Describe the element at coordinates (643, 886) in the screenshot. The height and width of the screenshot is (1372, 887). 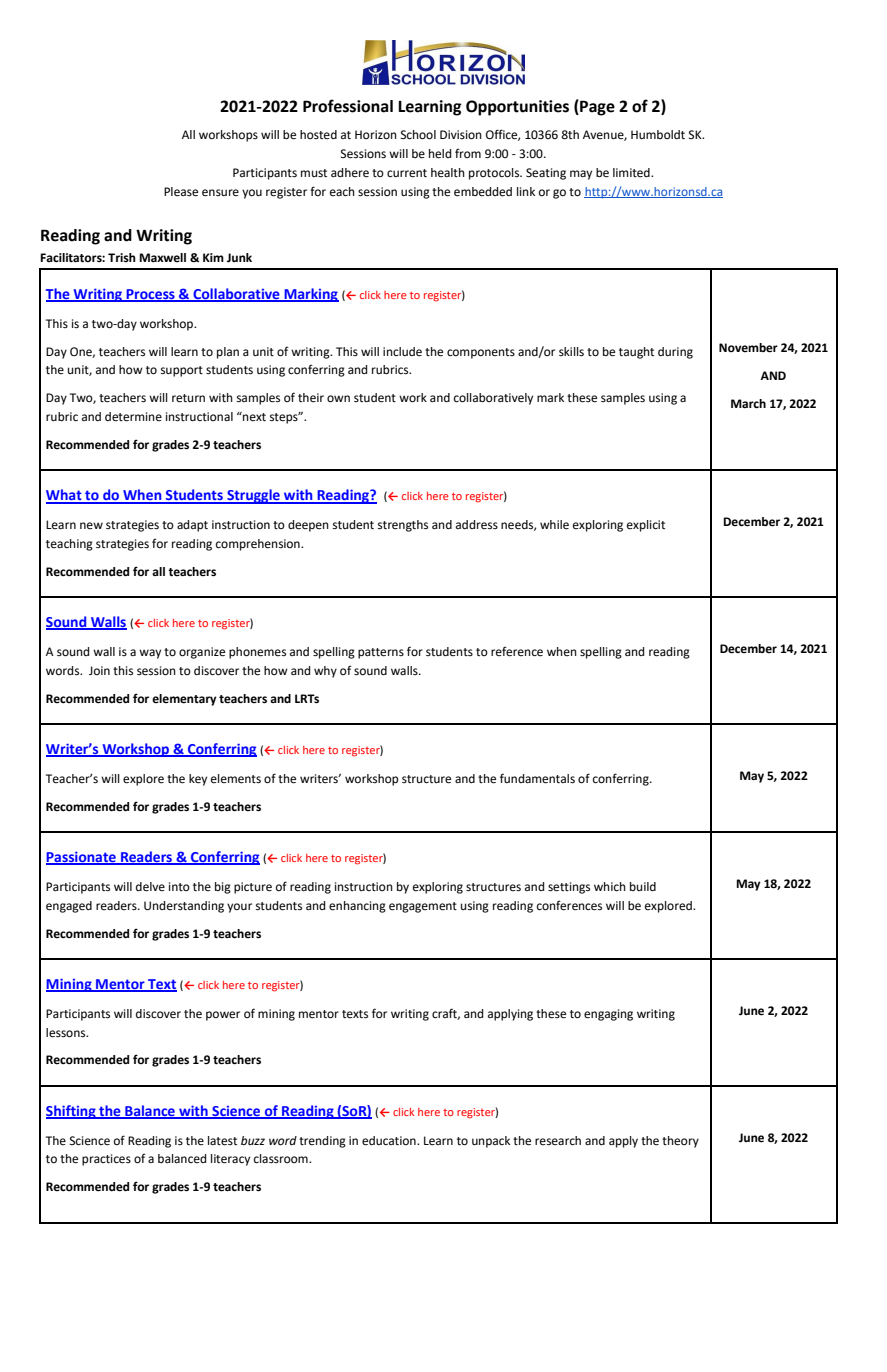
I see `build` at that location.
